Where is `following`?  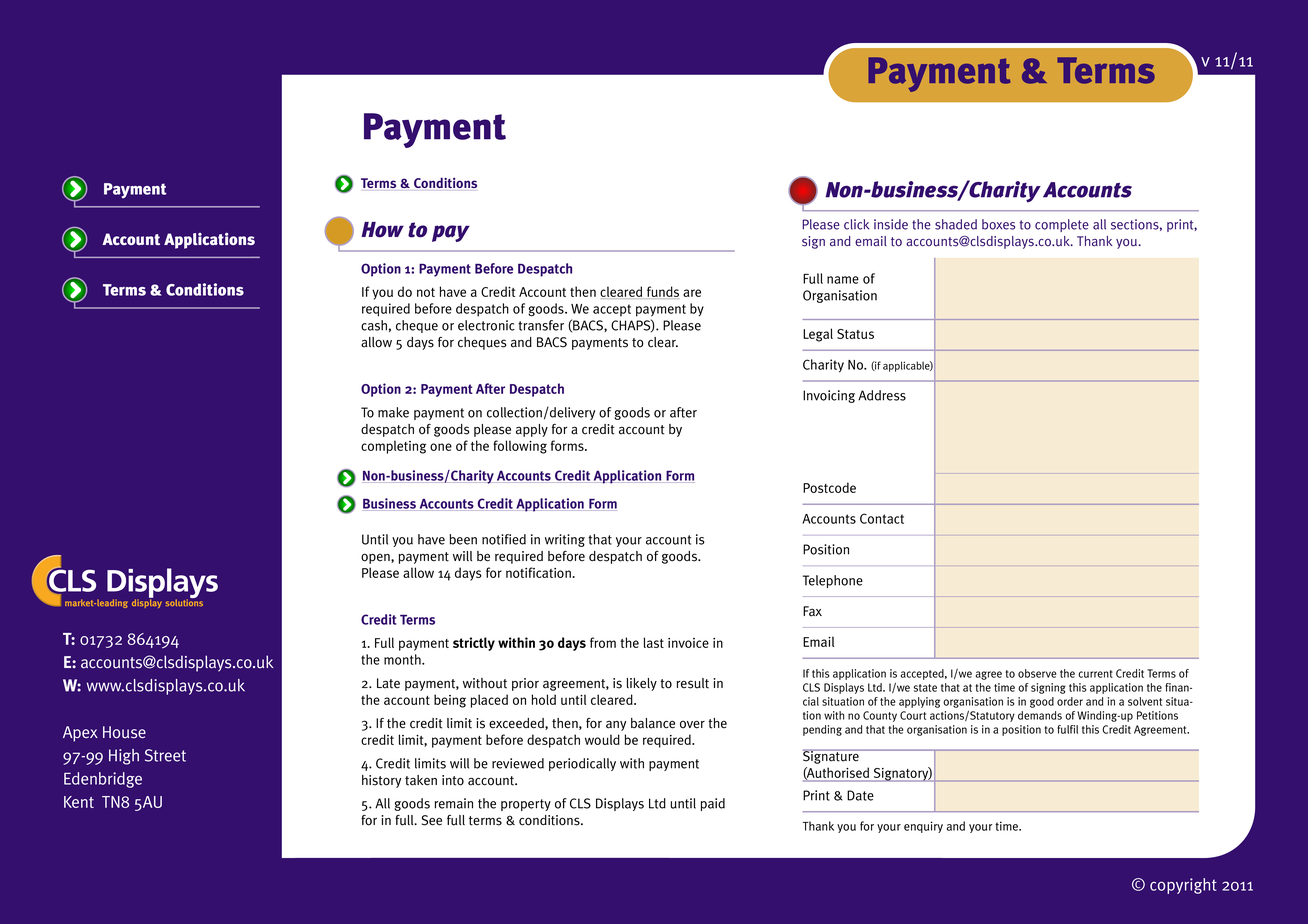 following is located at coordinates (520, 447).
